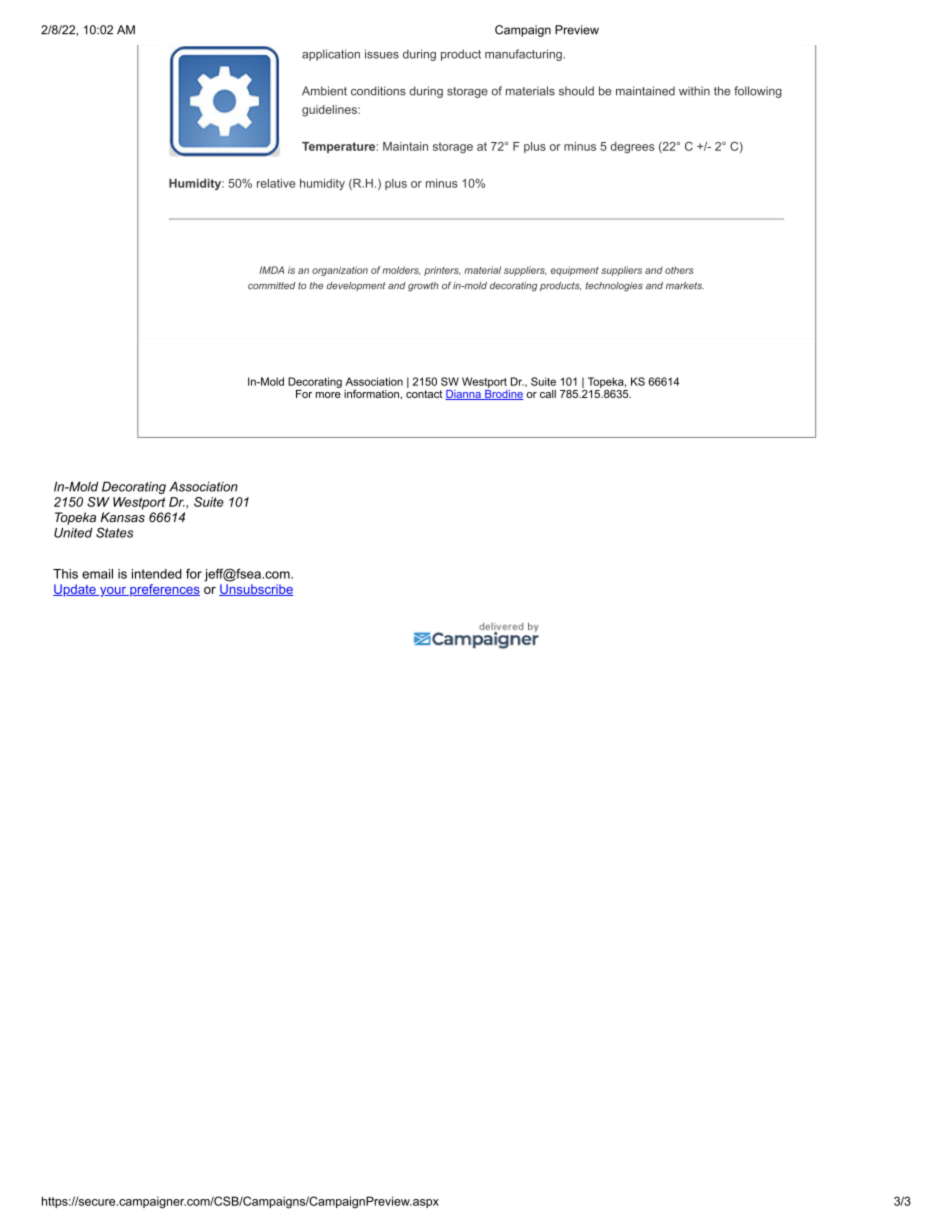 The image size is (952, 1232). I want to click on printers, so click(442, 271).
